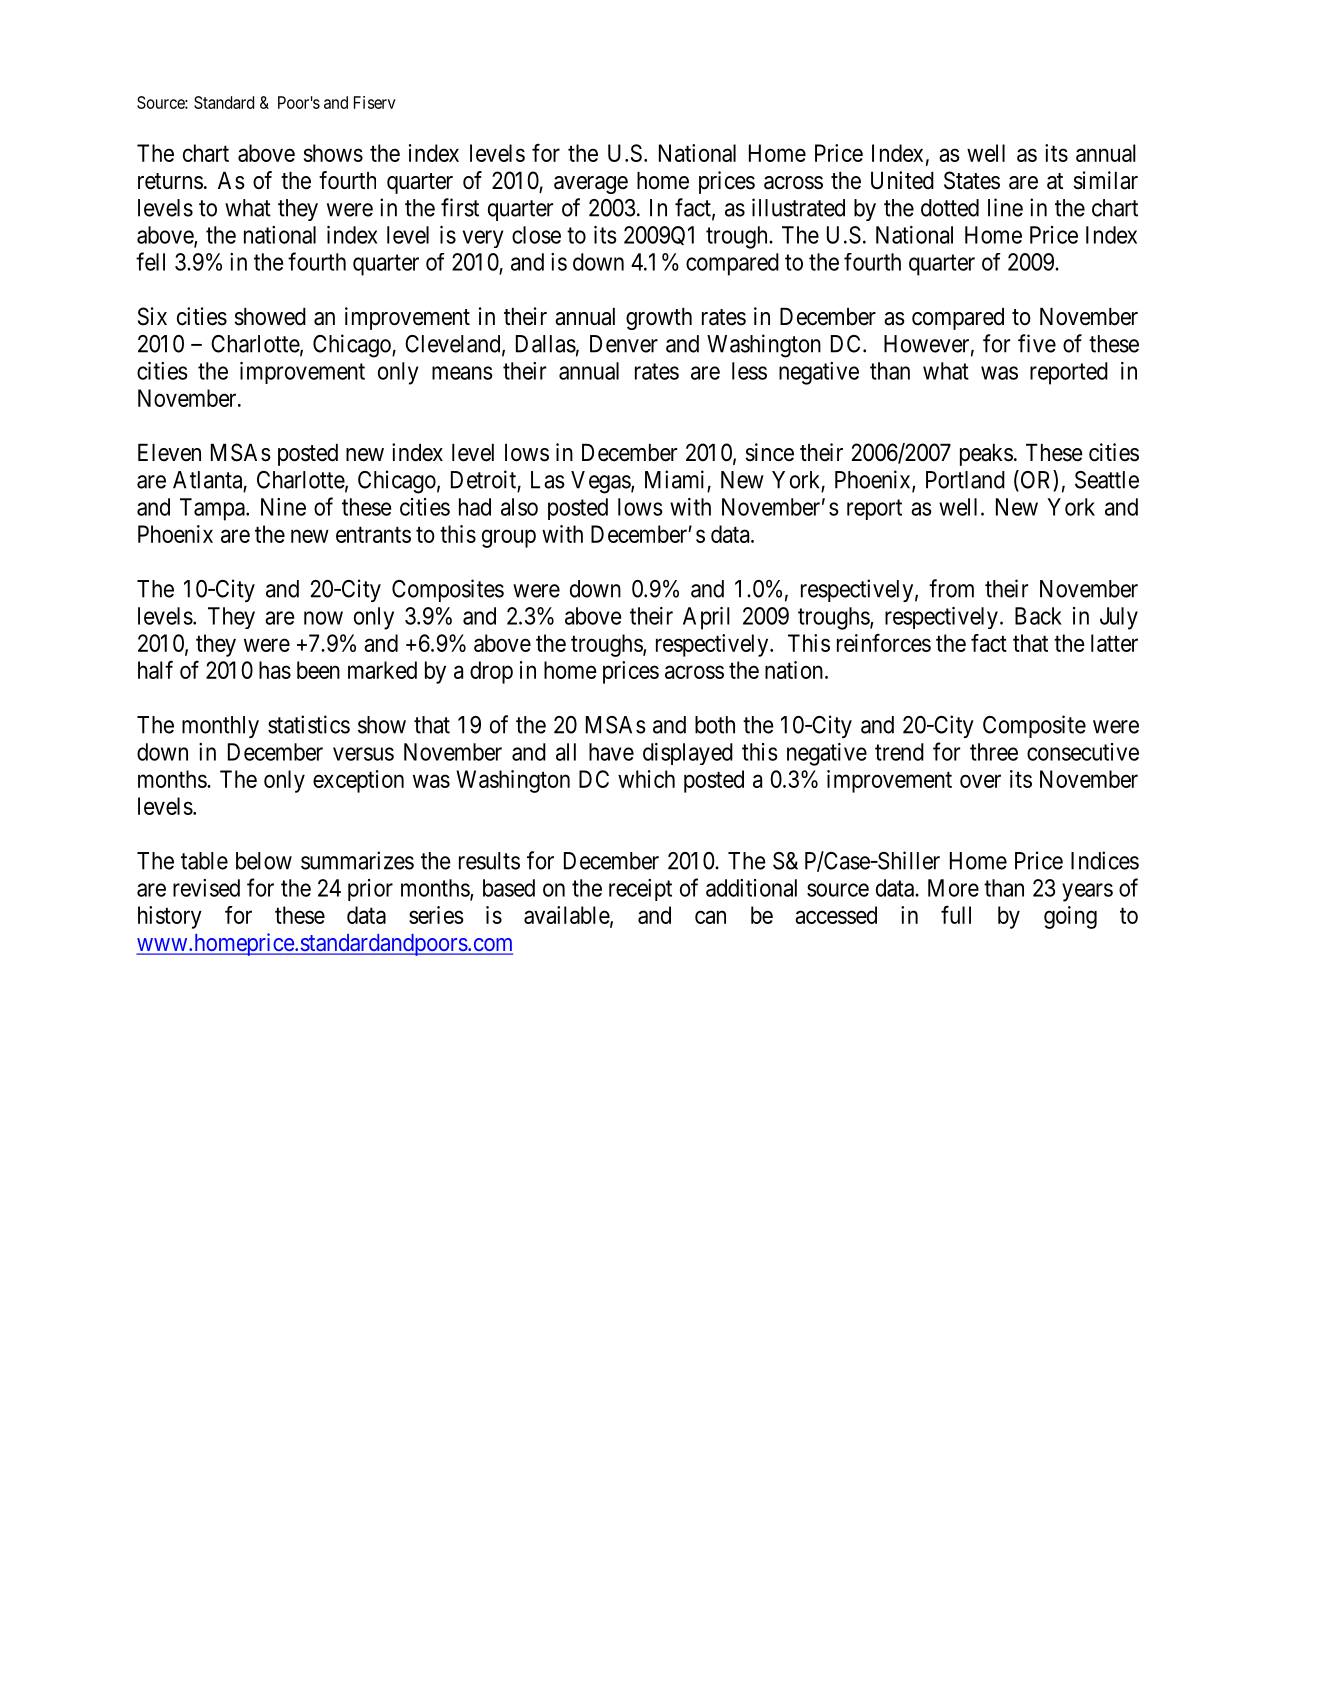 This screenshot has width=1318, height=1705. What do you see at coordinates (951, 588) in the screenshot?
I see `from` at bounding box center [951, 588].
